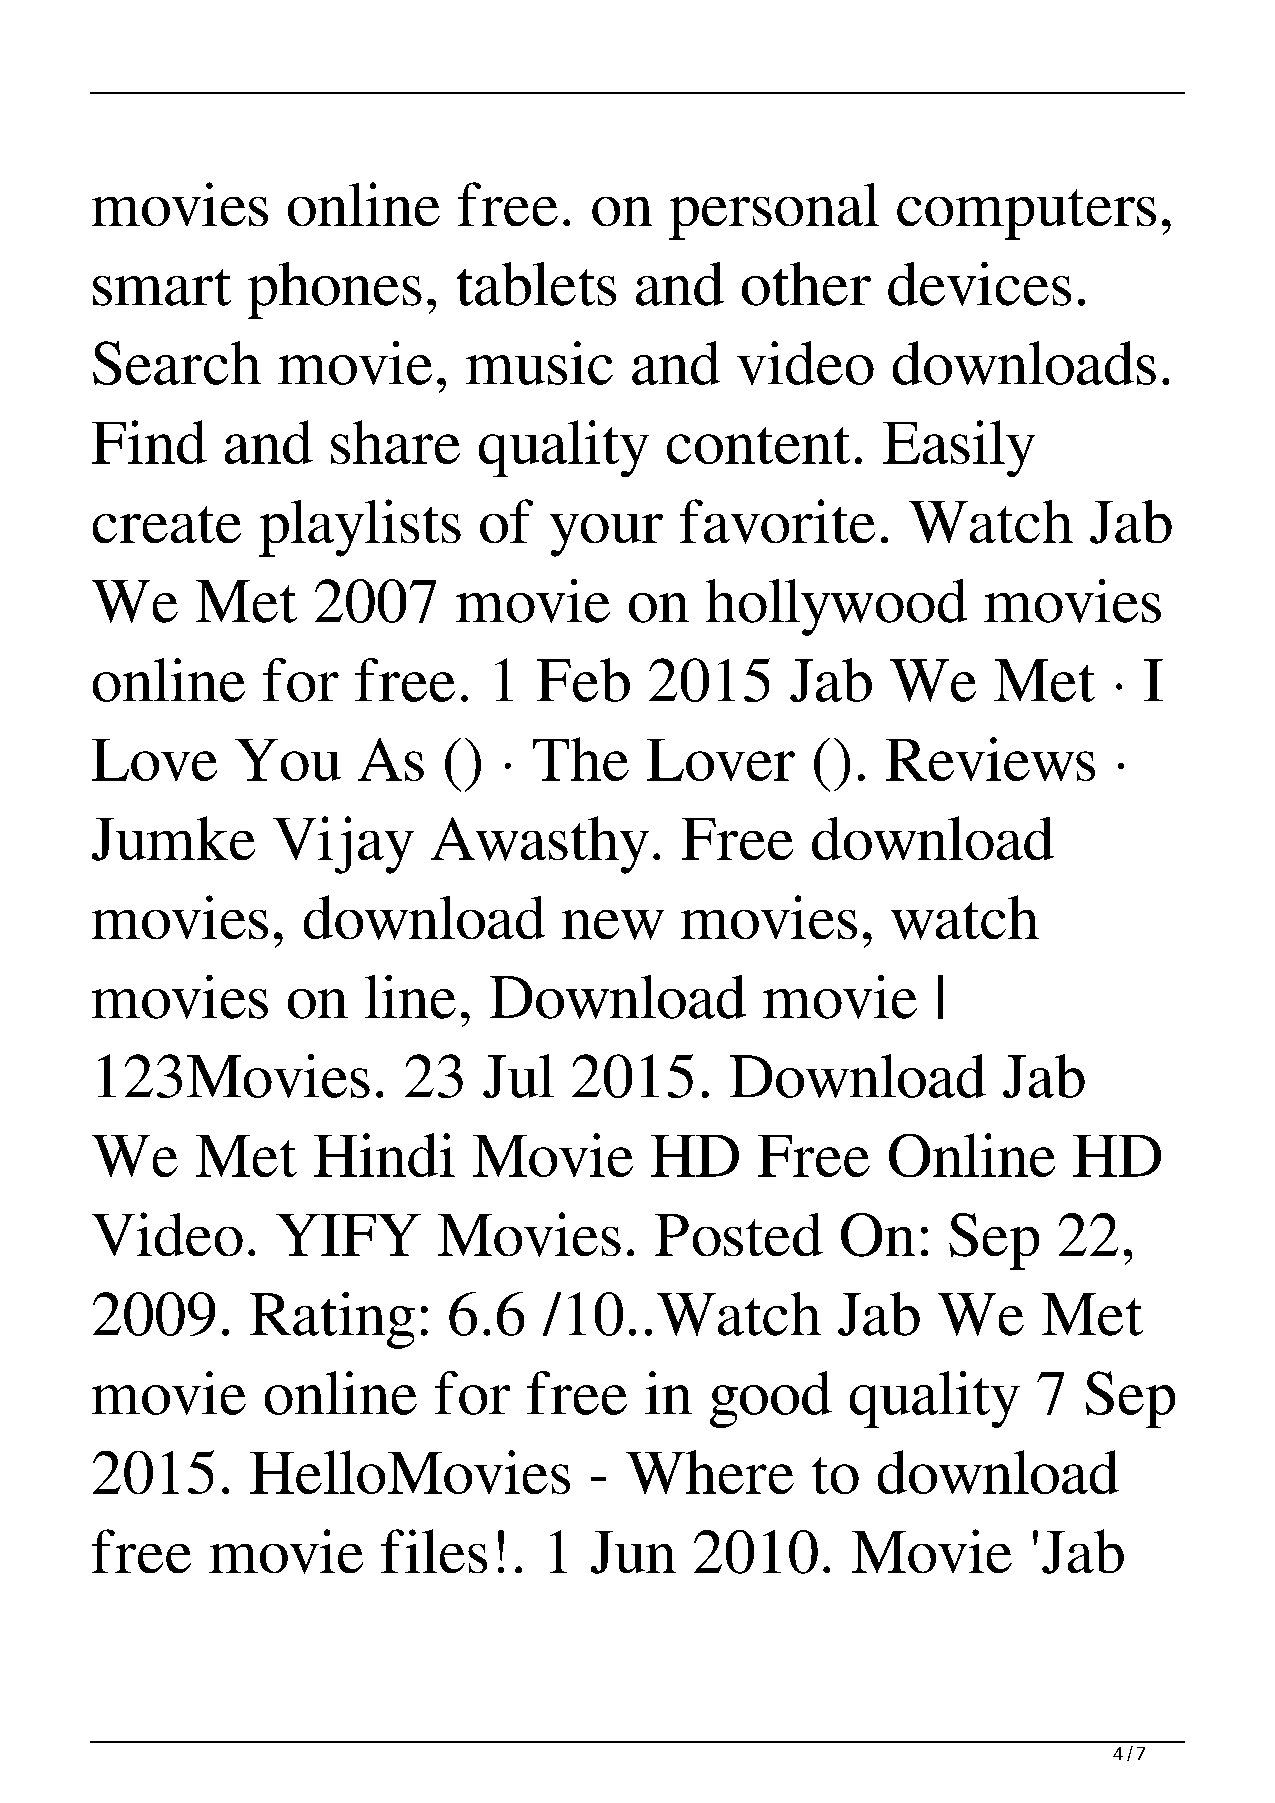 The width and height of the document is (1275, 1803). Describe the element at coordinates (606, 535) in the document. I see `your` at that location.
